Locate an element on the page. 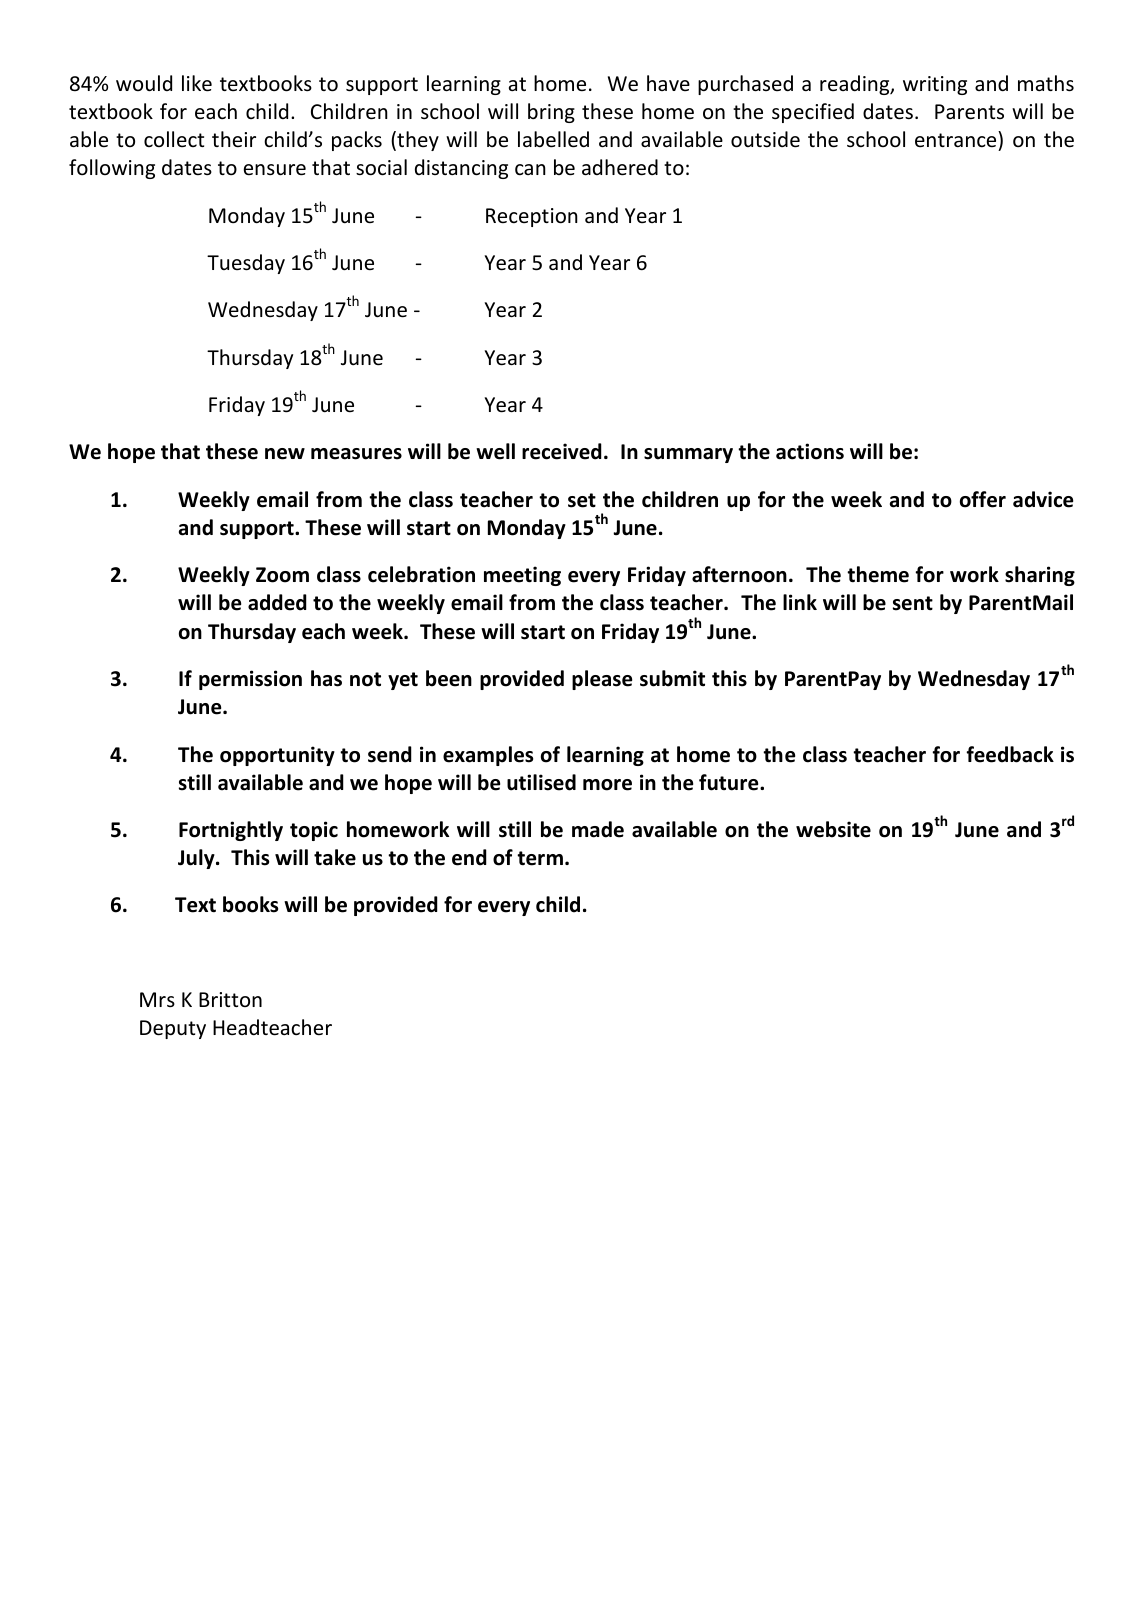  entrance is located at coordinates (957, 139).
